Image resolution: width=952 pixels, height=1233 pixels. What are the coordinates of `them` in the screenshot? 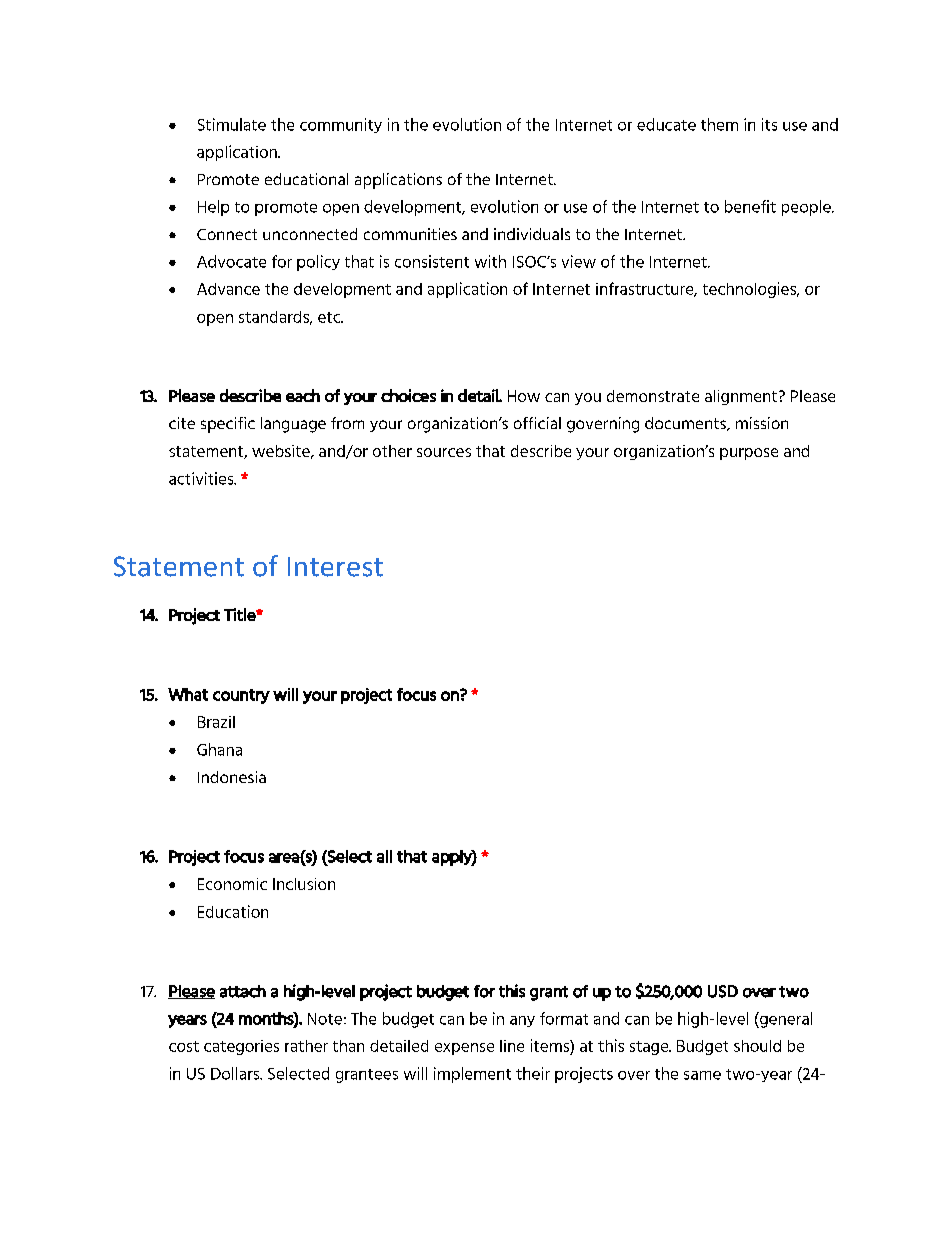 It's located at (719, 124).
